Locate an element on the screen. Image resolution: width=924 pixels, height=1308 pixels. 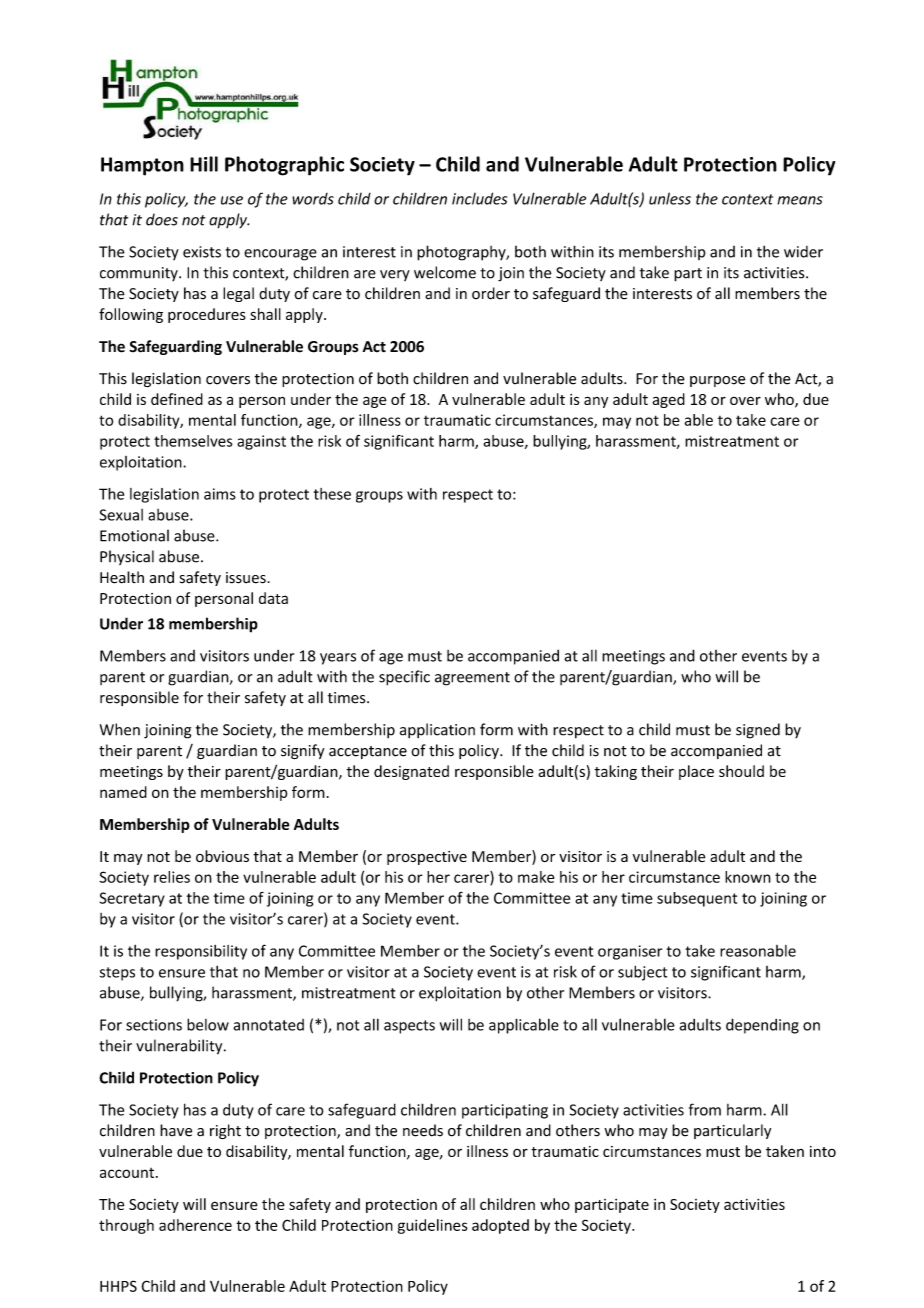
includes is located at coordinates (479, 198).
